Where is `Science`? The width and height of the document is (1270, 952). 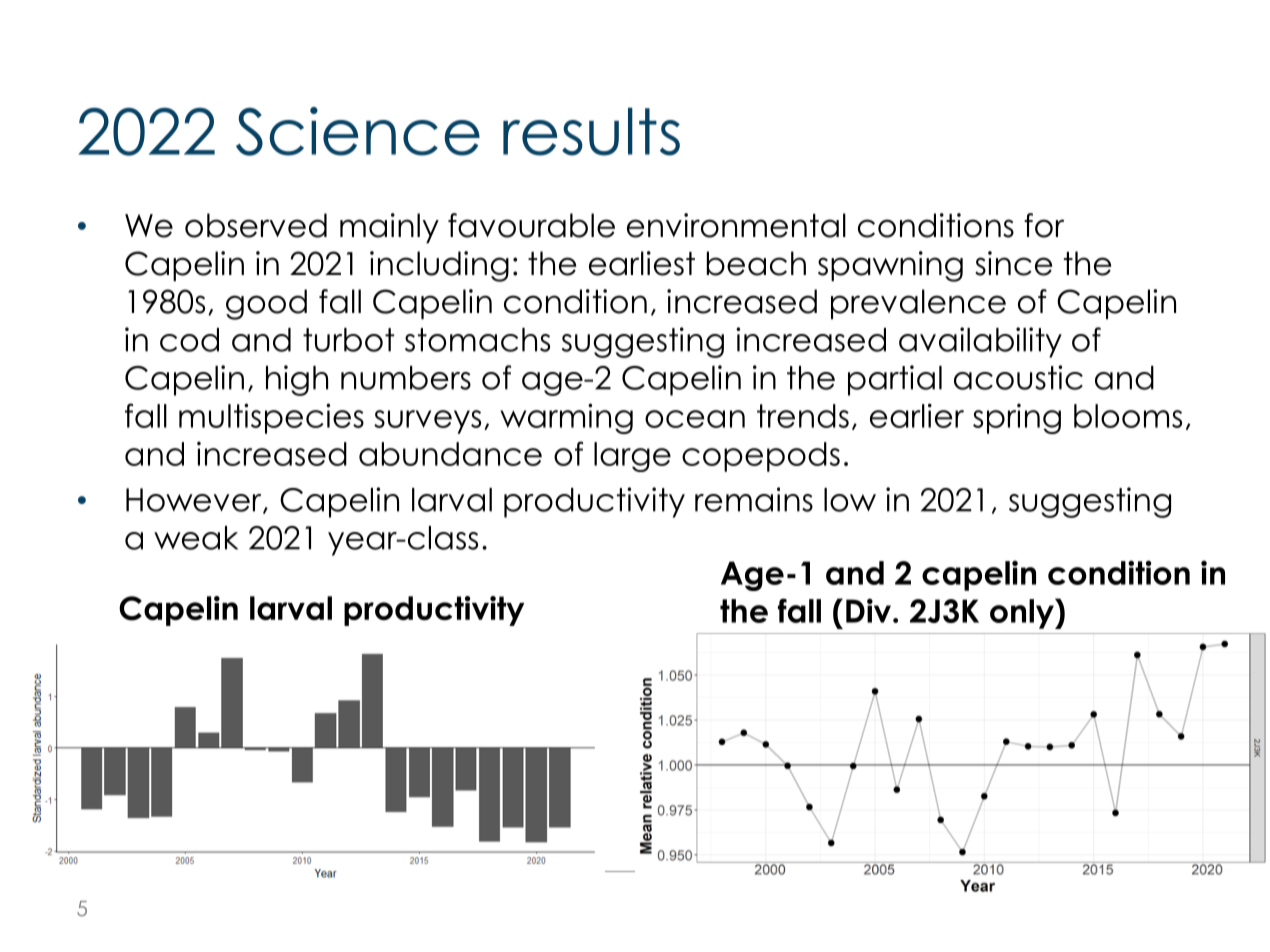 Science is located at coordinates (358, 131).
